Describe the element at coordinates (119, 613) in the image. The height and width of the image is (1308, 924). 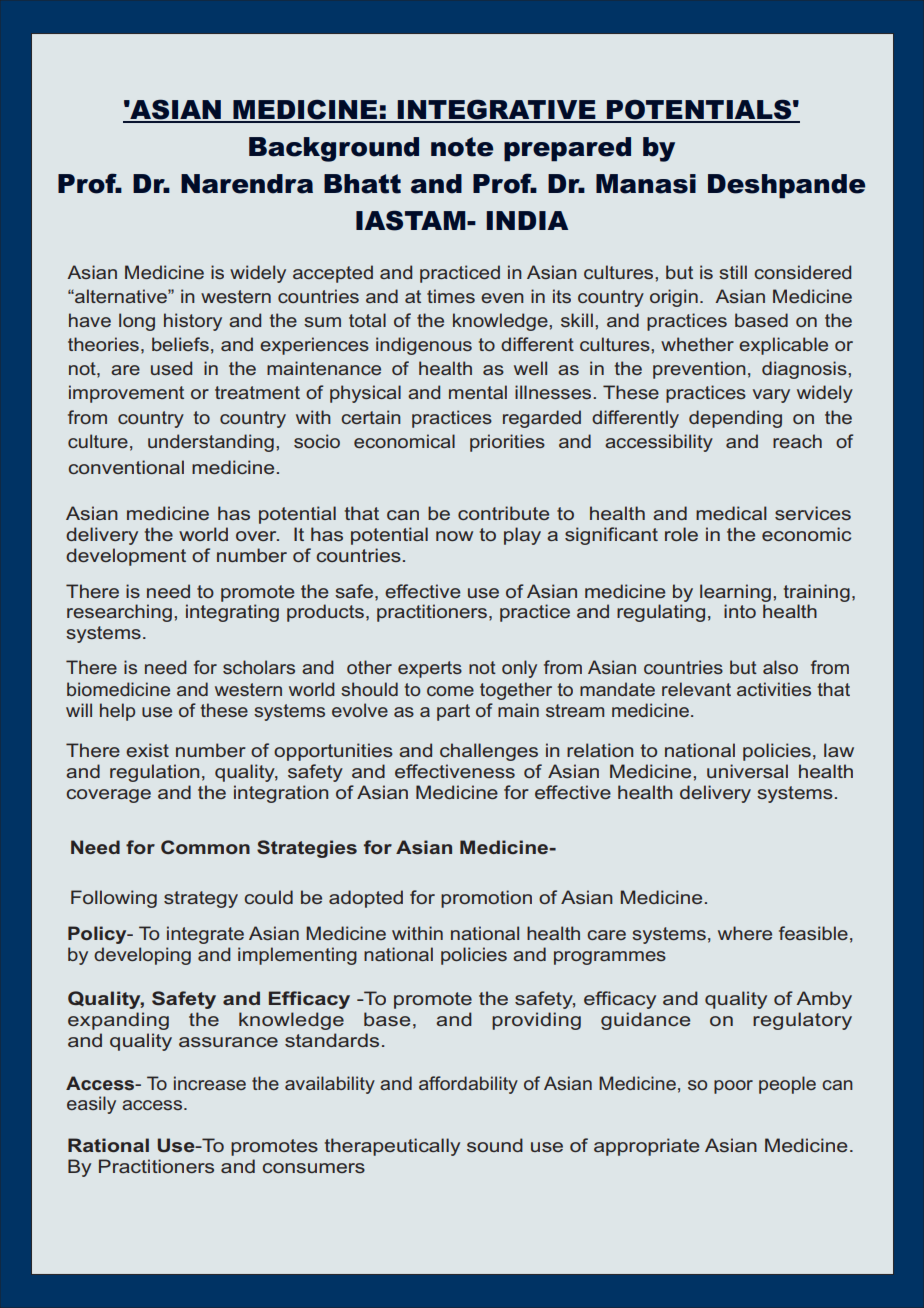
I see `researching` at that location.
